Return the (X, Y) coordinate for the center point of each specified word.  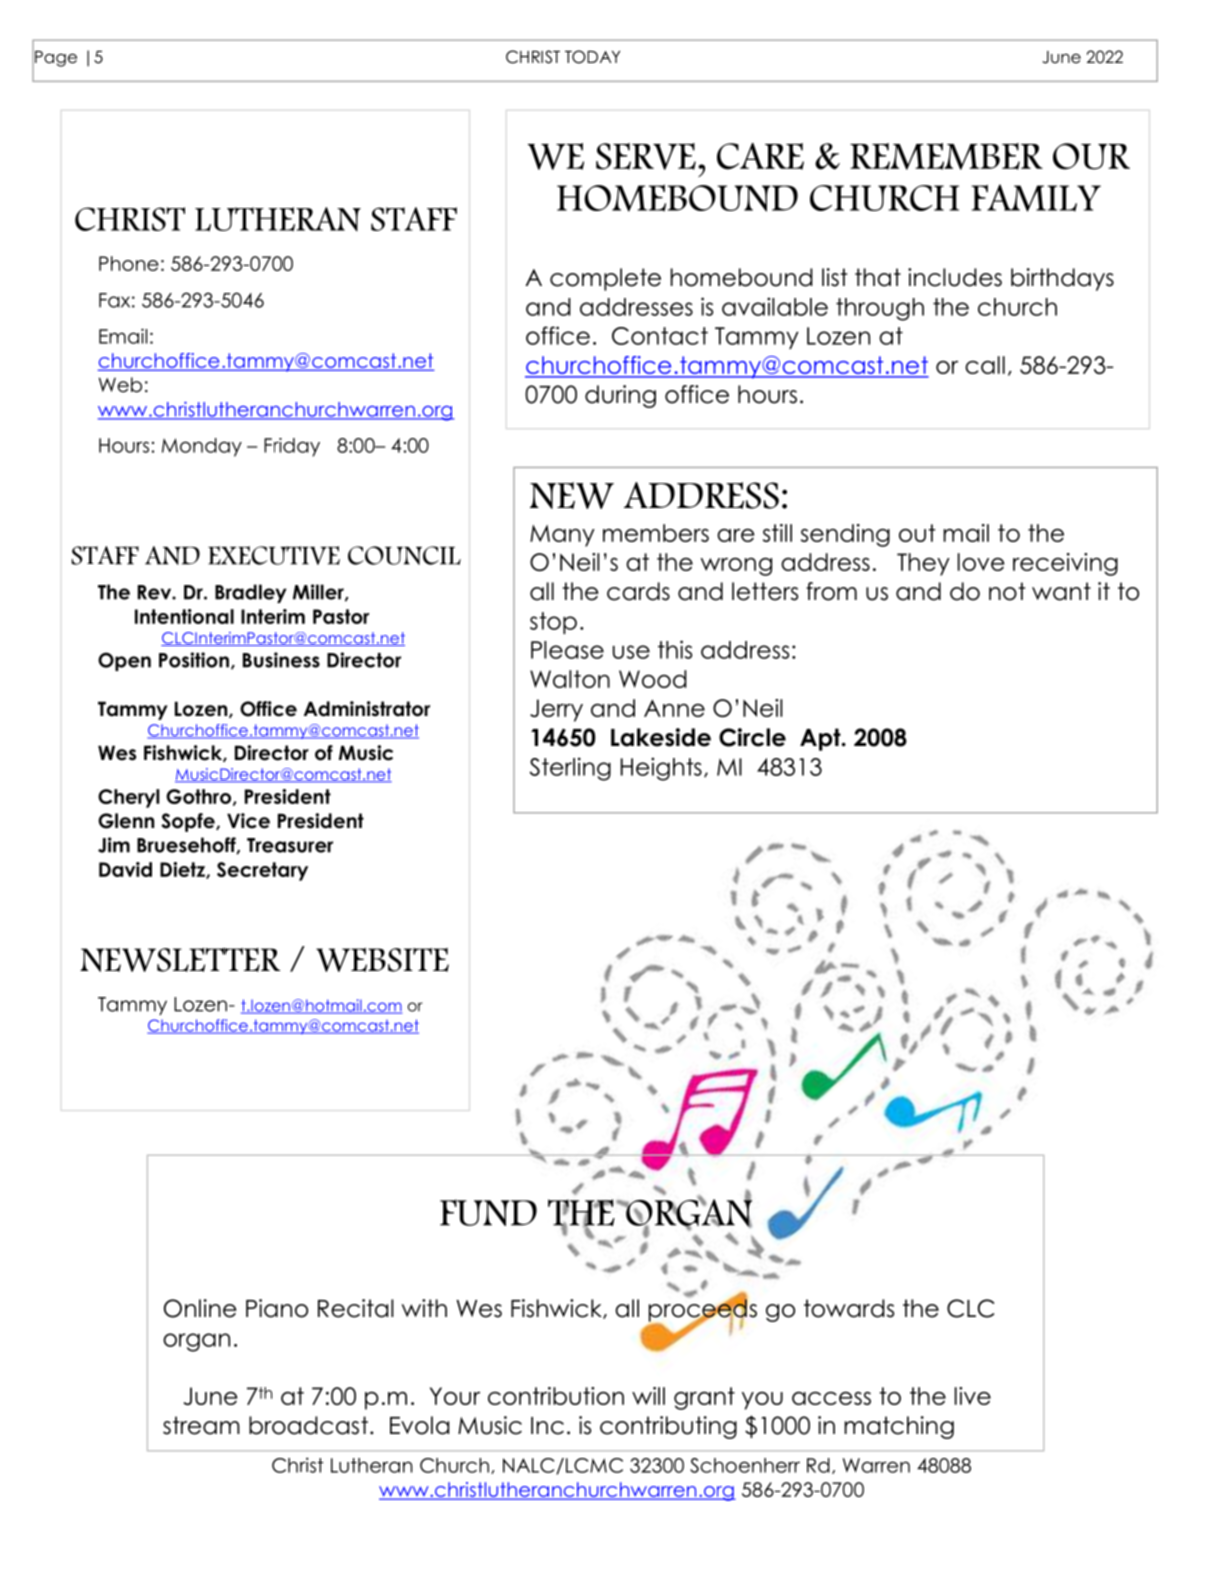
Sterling (570, 769)
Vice (248, 821)
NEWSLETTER (180, 960)
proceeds (703, 1310)
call (985, 365)
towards (849, 1308)
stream (201, 1425)
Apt (821, 739)
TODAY (592, 57)
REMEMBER (946, 156)
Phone (129, 263)
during (620, 396)
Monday (202, 447)
